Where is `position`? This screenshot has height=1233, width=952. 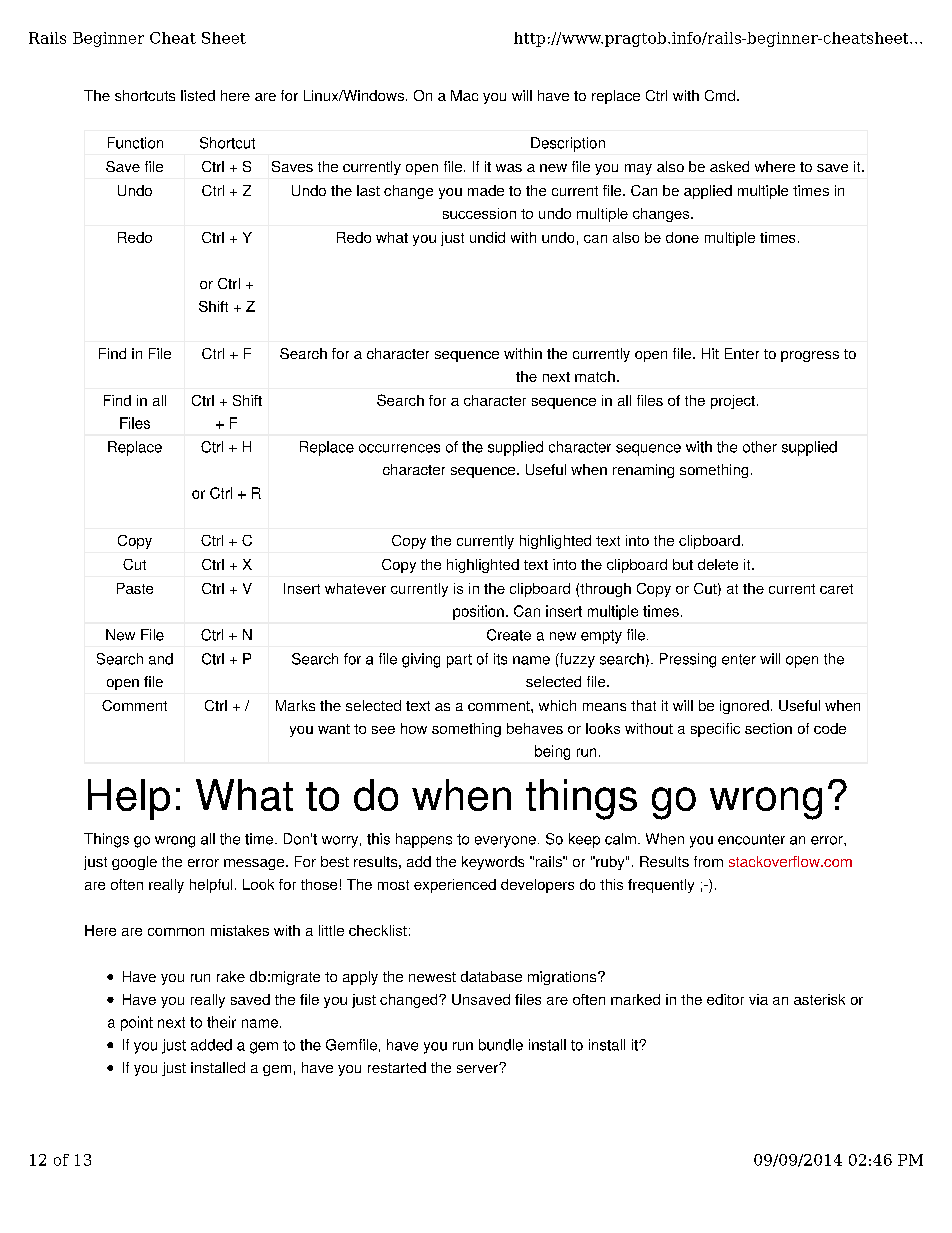
position is located at coordinates (478, 612).
